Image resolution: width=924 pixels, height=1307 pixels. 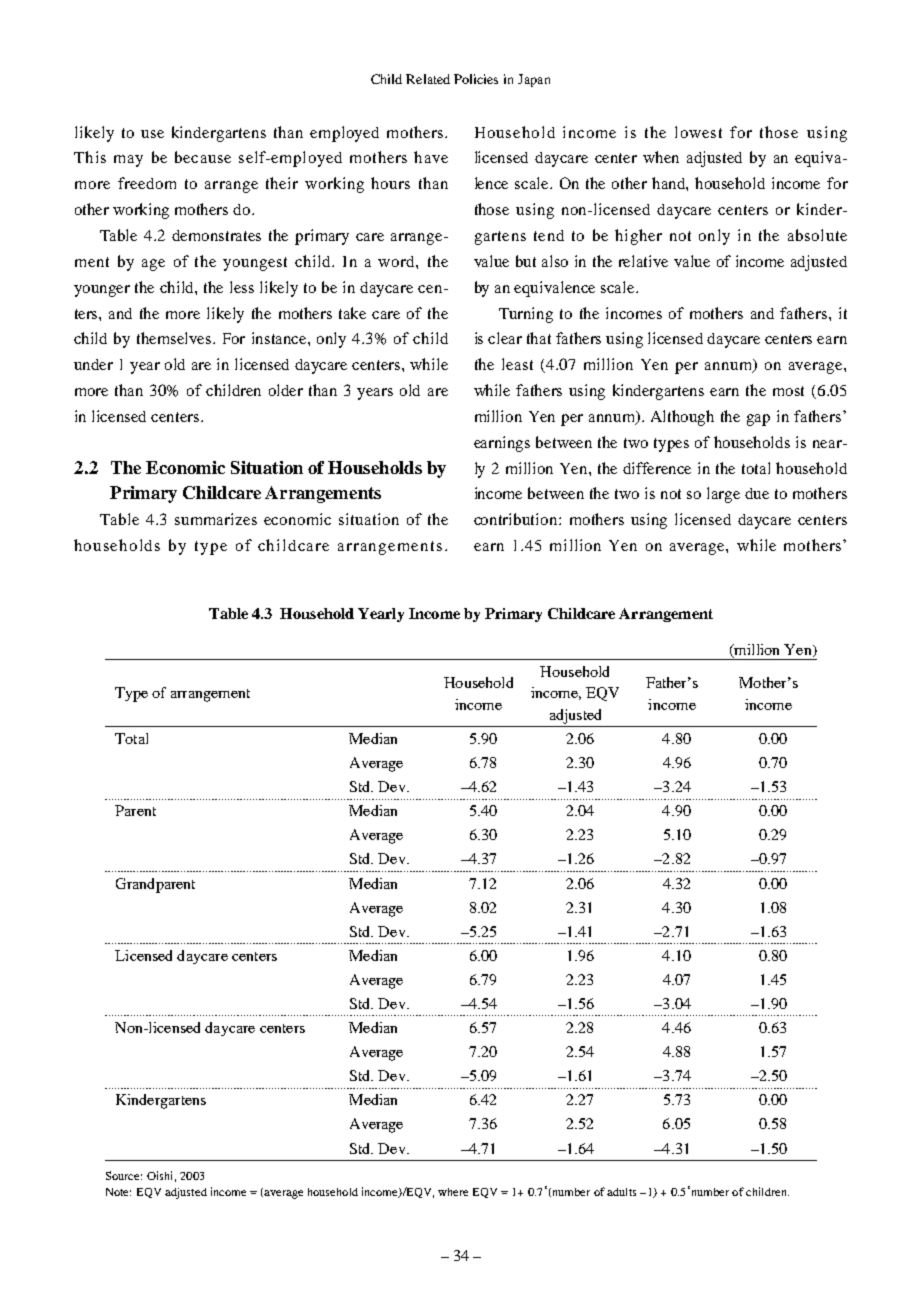 What do you see at coordinates (621, 1192) in the screenshot?
I see `adults` at bounding box center [621, 1192].
